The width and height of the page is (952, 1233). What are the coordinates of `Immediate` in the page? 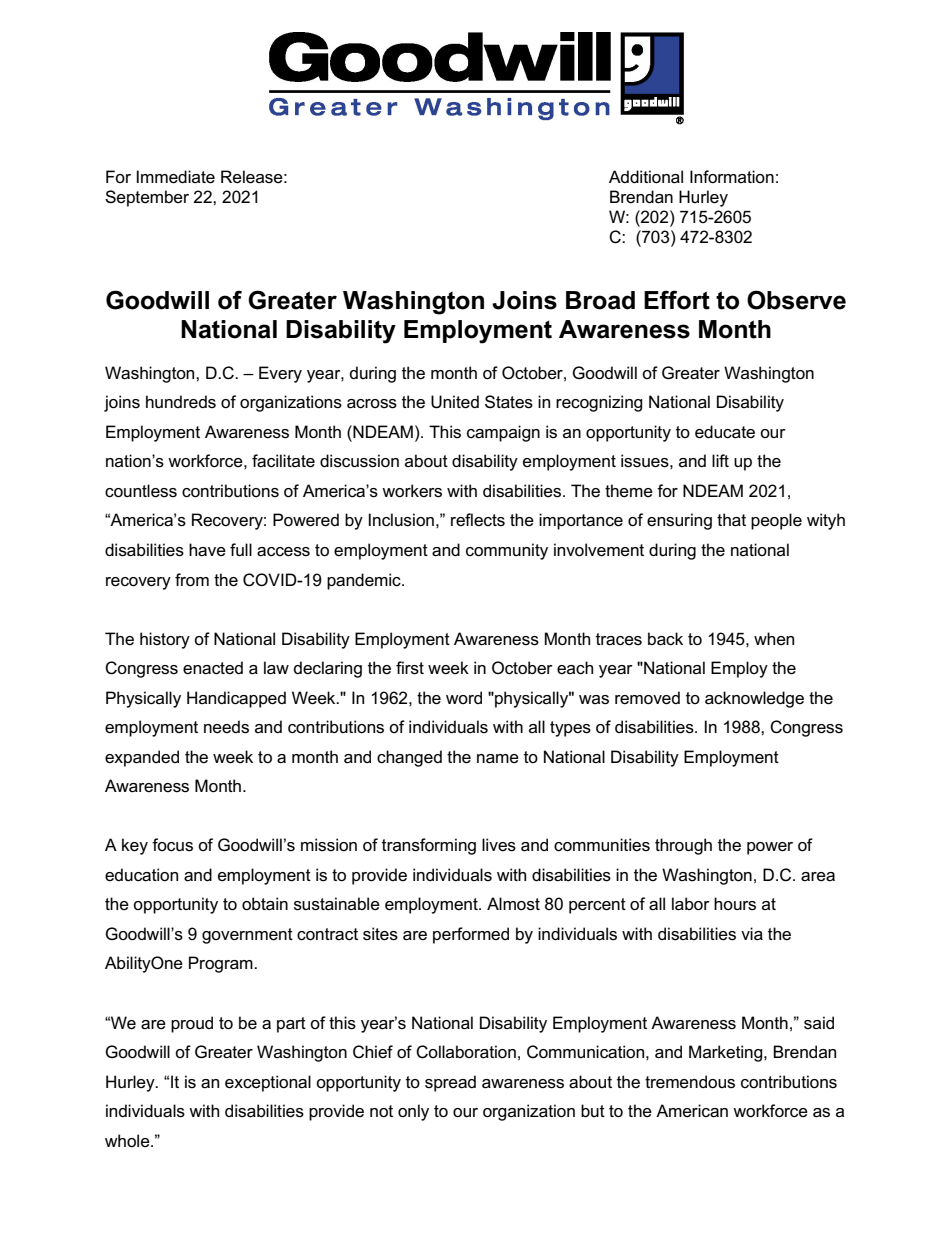 It's located at (176, 177).
